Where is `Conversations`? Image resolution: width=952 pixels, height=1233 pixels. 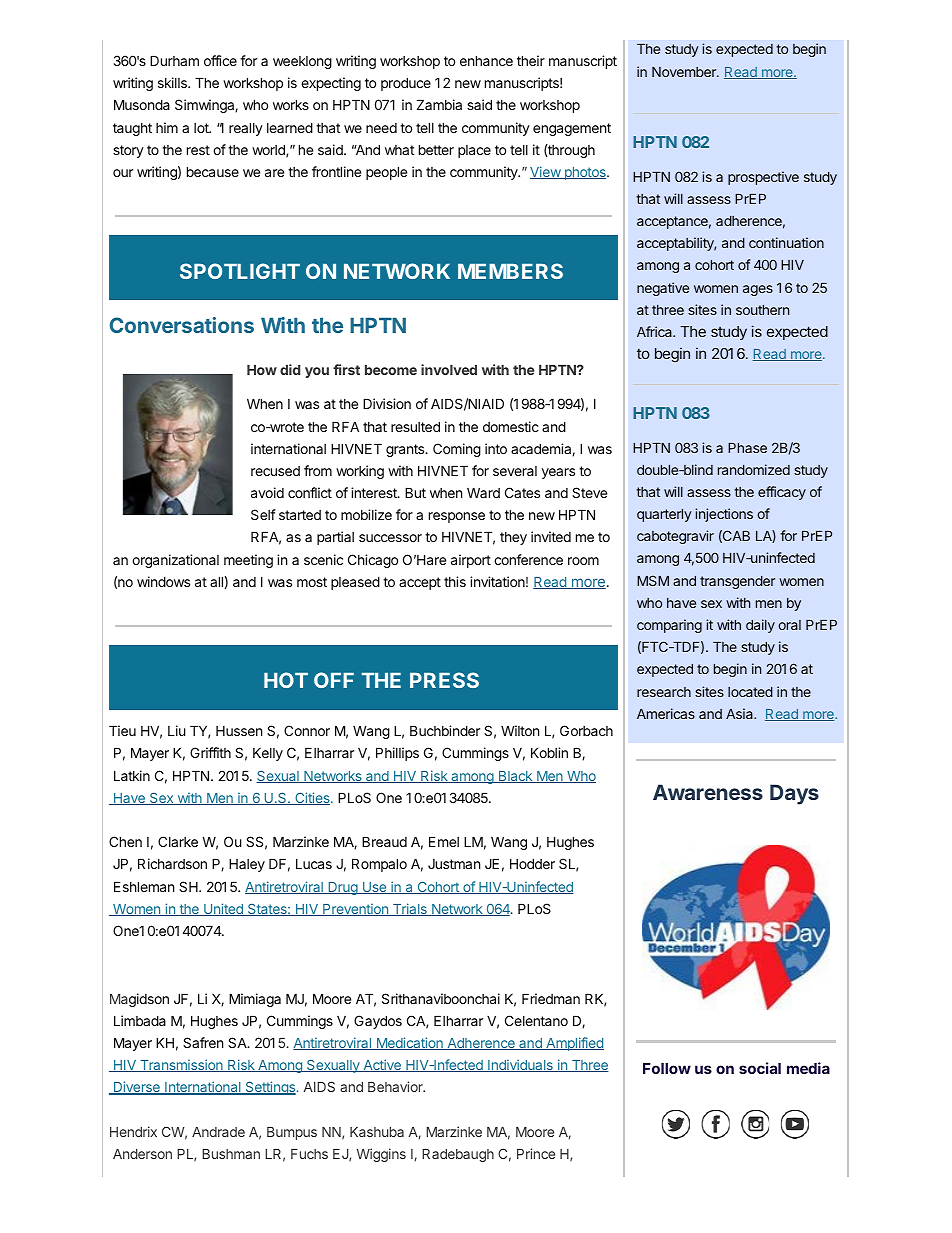
Conversations is located at coordinates (182, 325).
